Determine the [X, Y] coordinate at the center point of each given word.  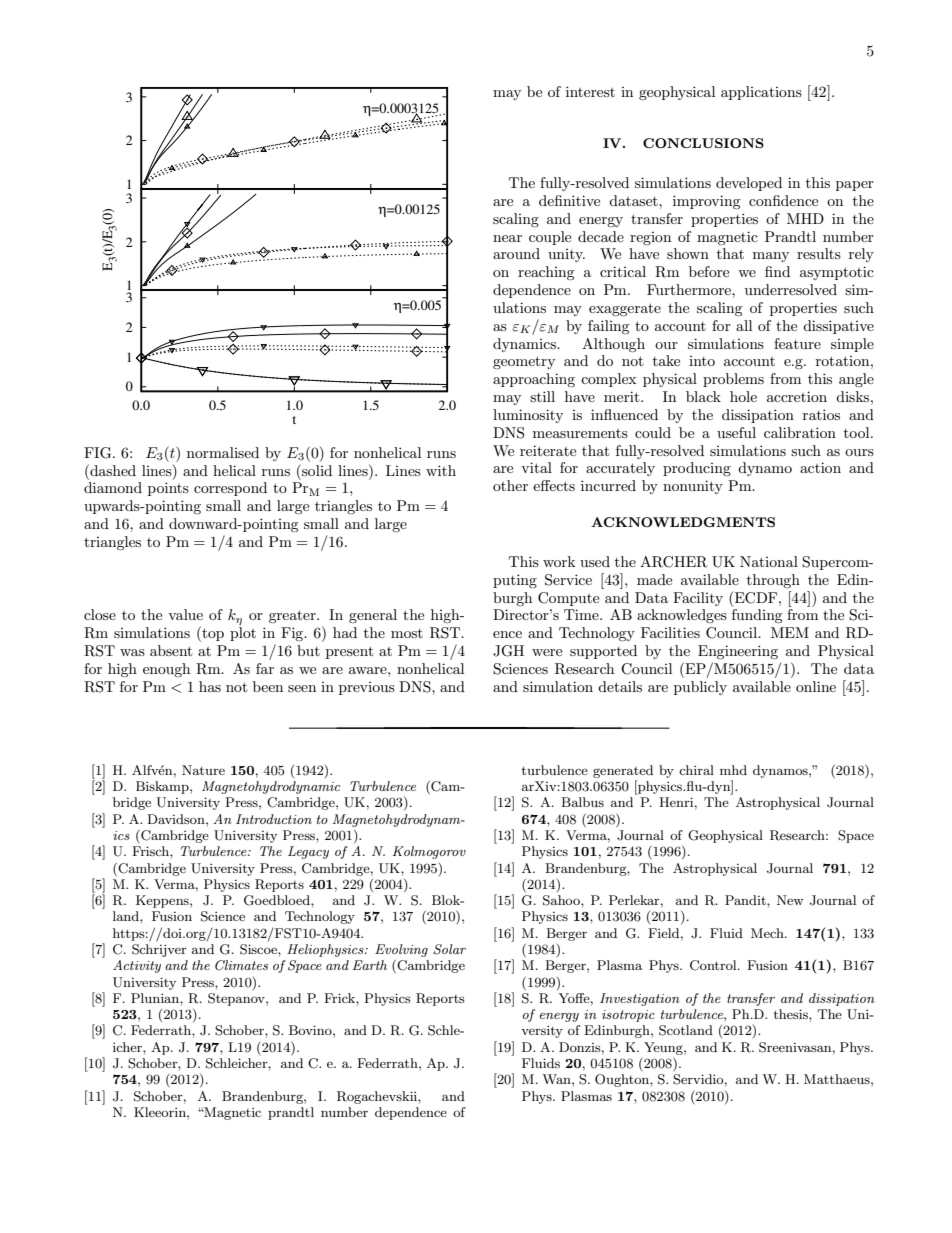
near [507, 238]
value [185, 614]
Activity [137, 966]
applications [761, 93]
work [559, 561]
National [769, 561]
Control [714, 965]
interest [590, 91]
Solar [449, 949]
